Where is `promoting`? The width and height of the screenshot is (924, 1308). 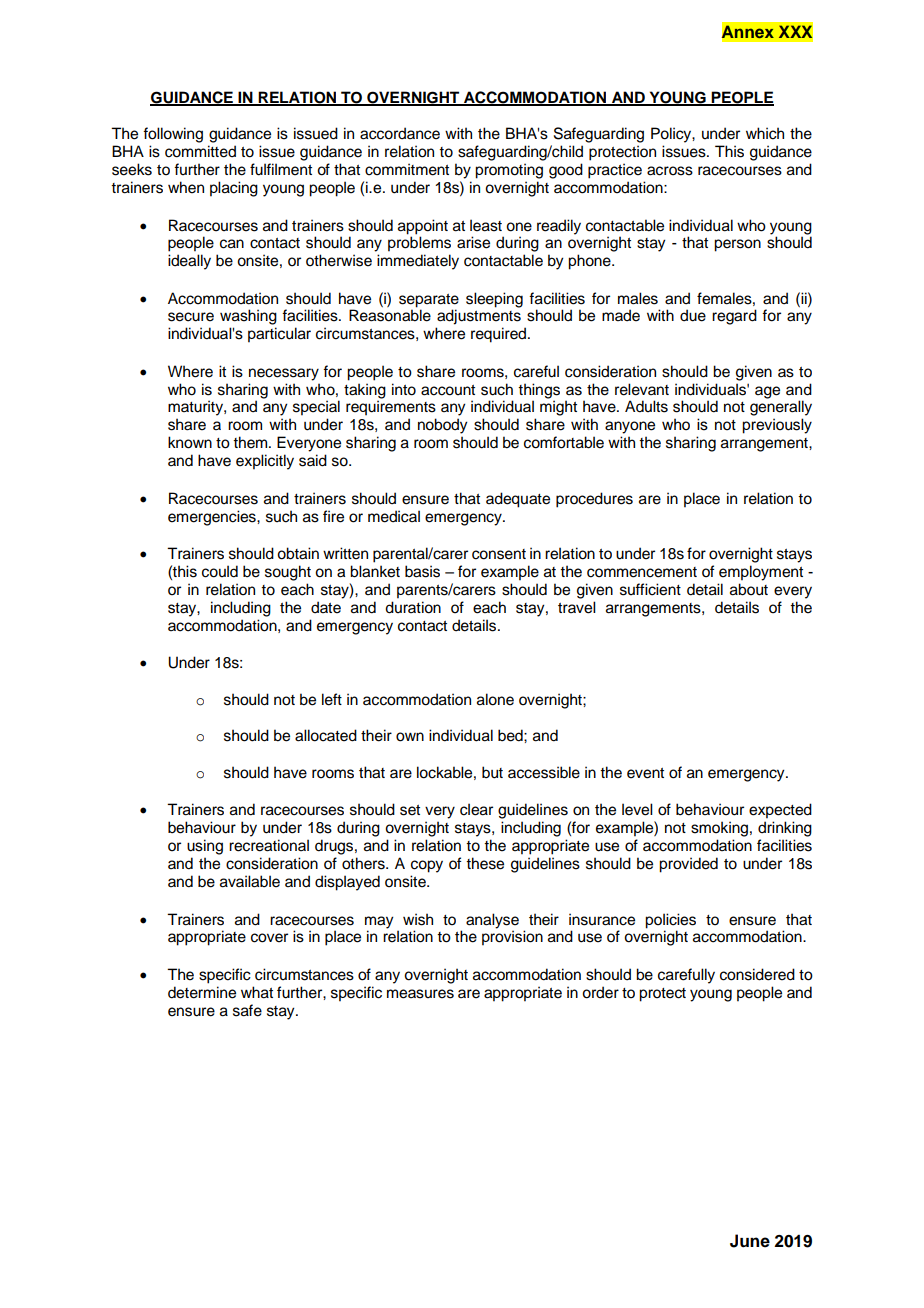
promoting is located at coordinates (509, 171).
